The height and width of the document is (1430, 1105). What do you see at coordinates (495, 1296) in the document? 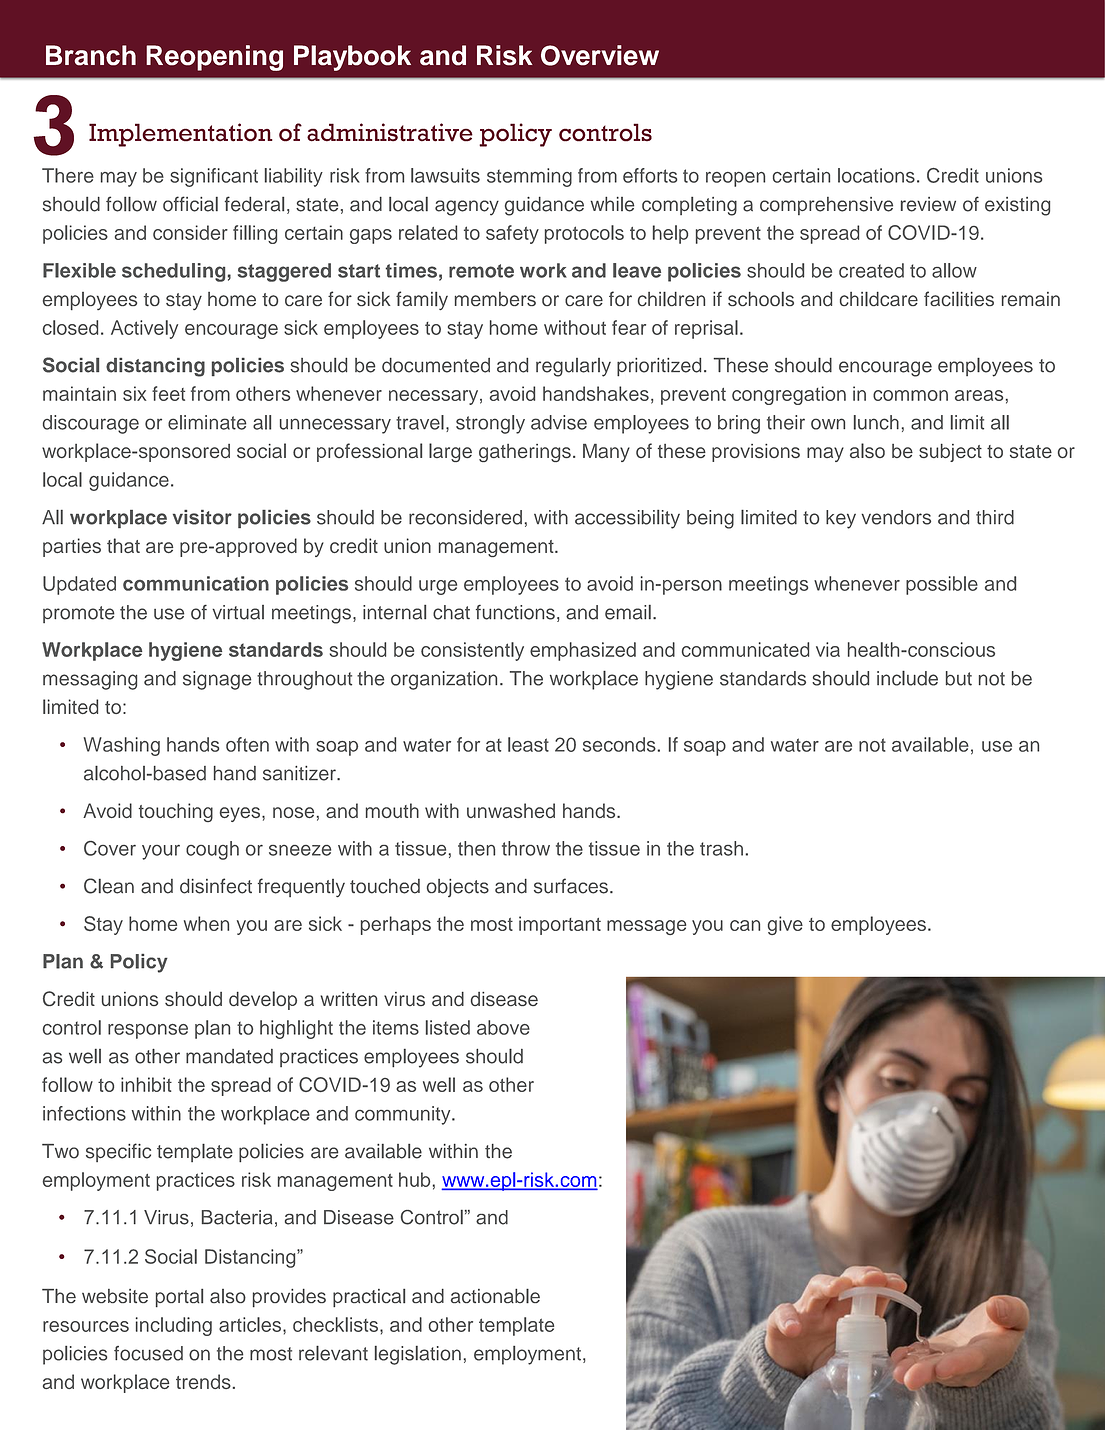
I see `actionable` at bounding box center [495, 1296].
